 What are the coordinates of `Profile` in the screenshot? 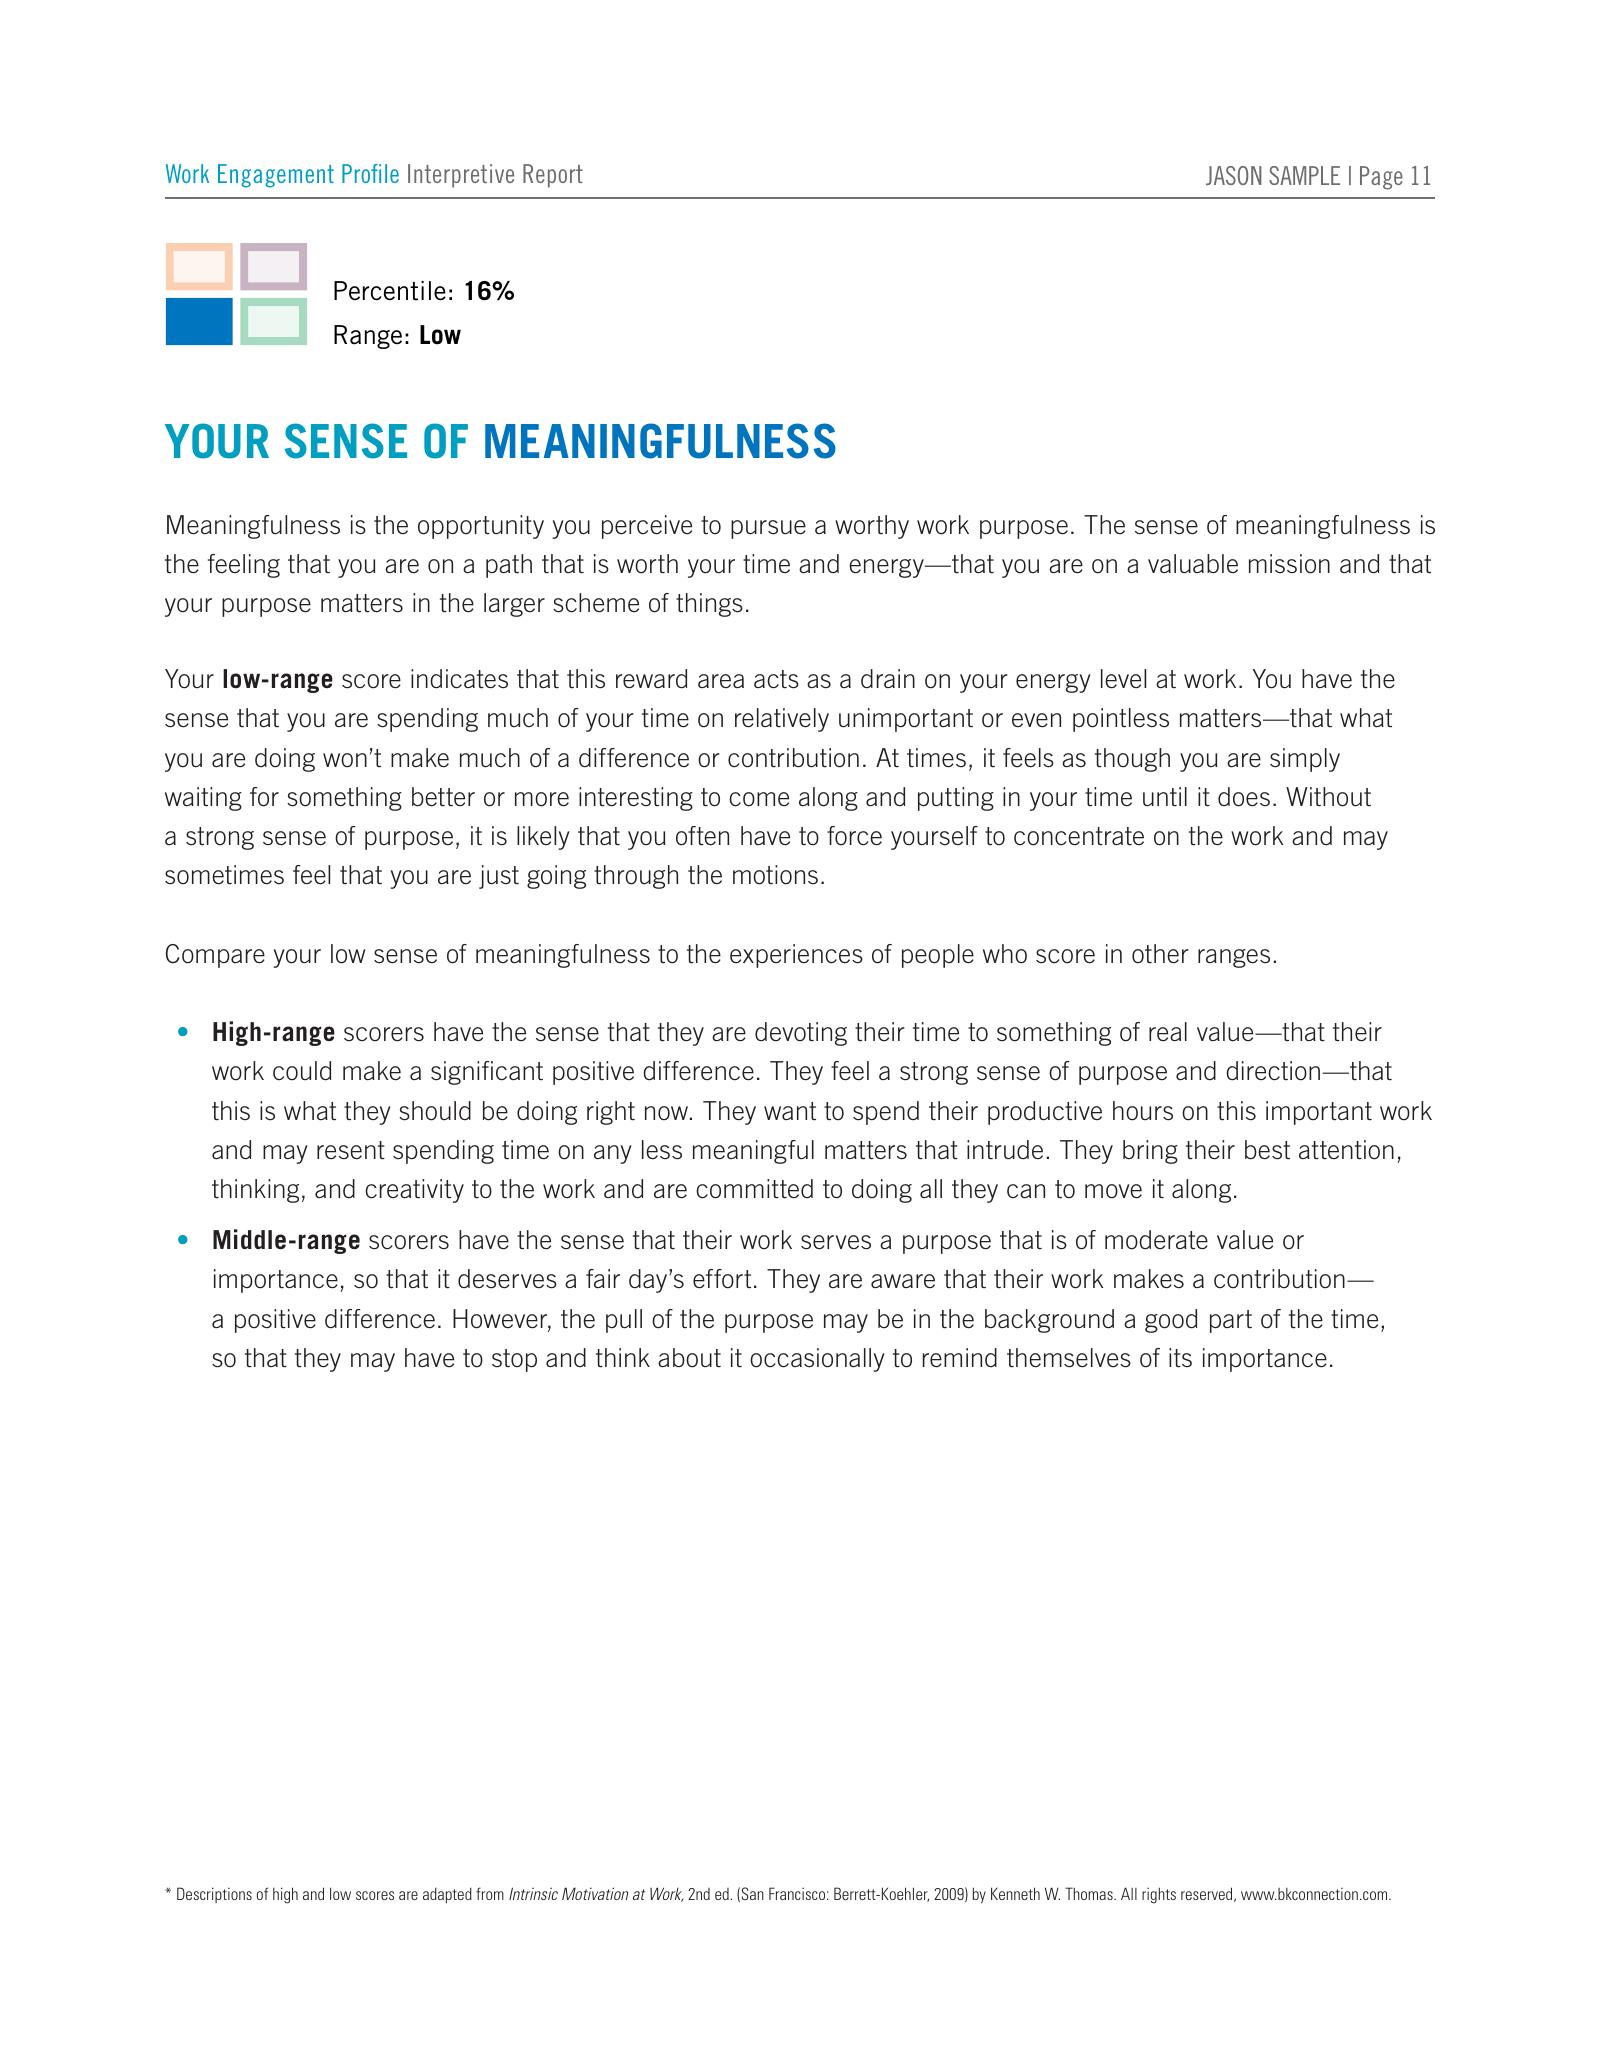 It's located at (370, 173).
